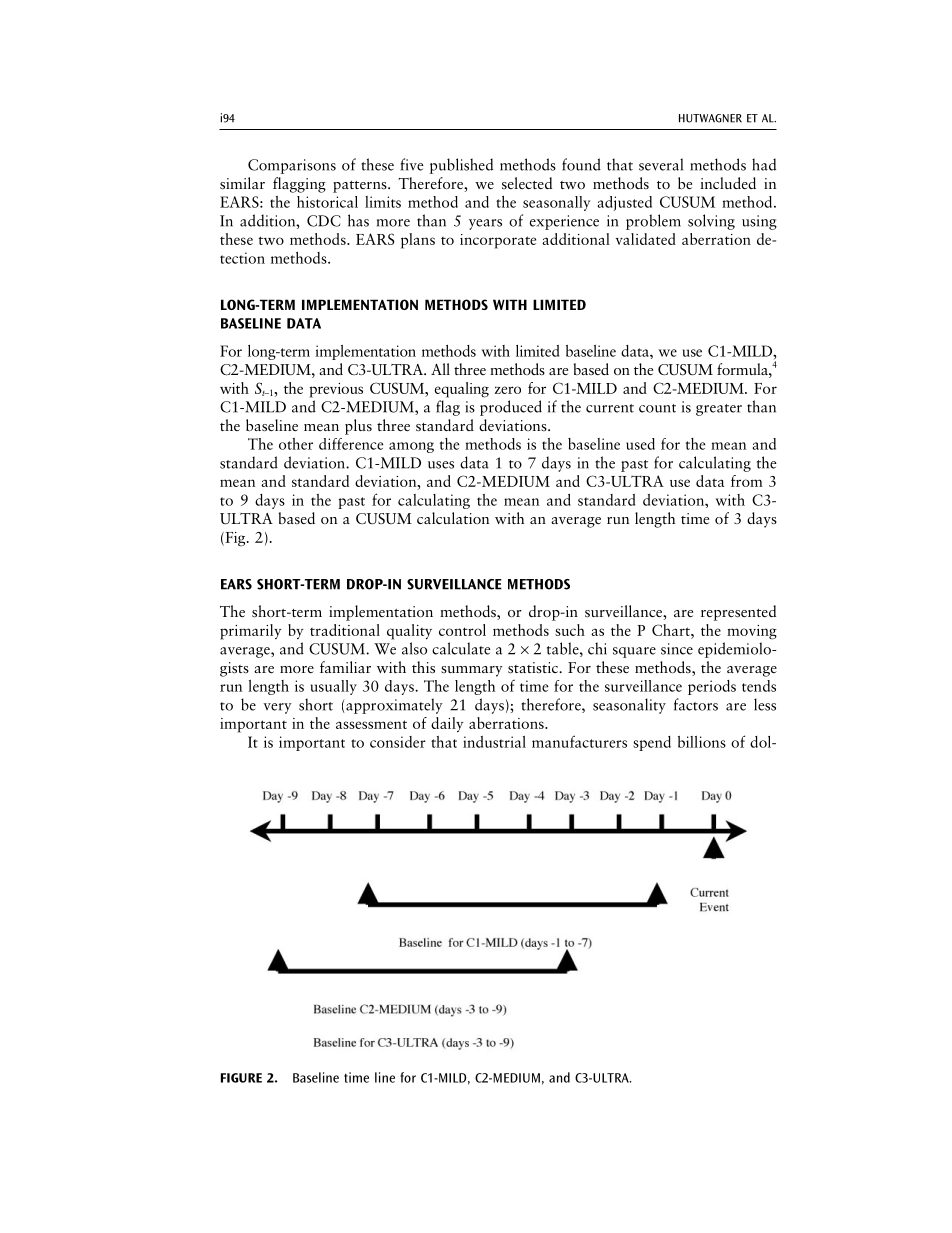 Image resolution: width=952 pixels, height=1233 pixels. What do you see at coordinates (527, 183) in the screenshot?
I see `selected` at bounding box center [527, 183].
